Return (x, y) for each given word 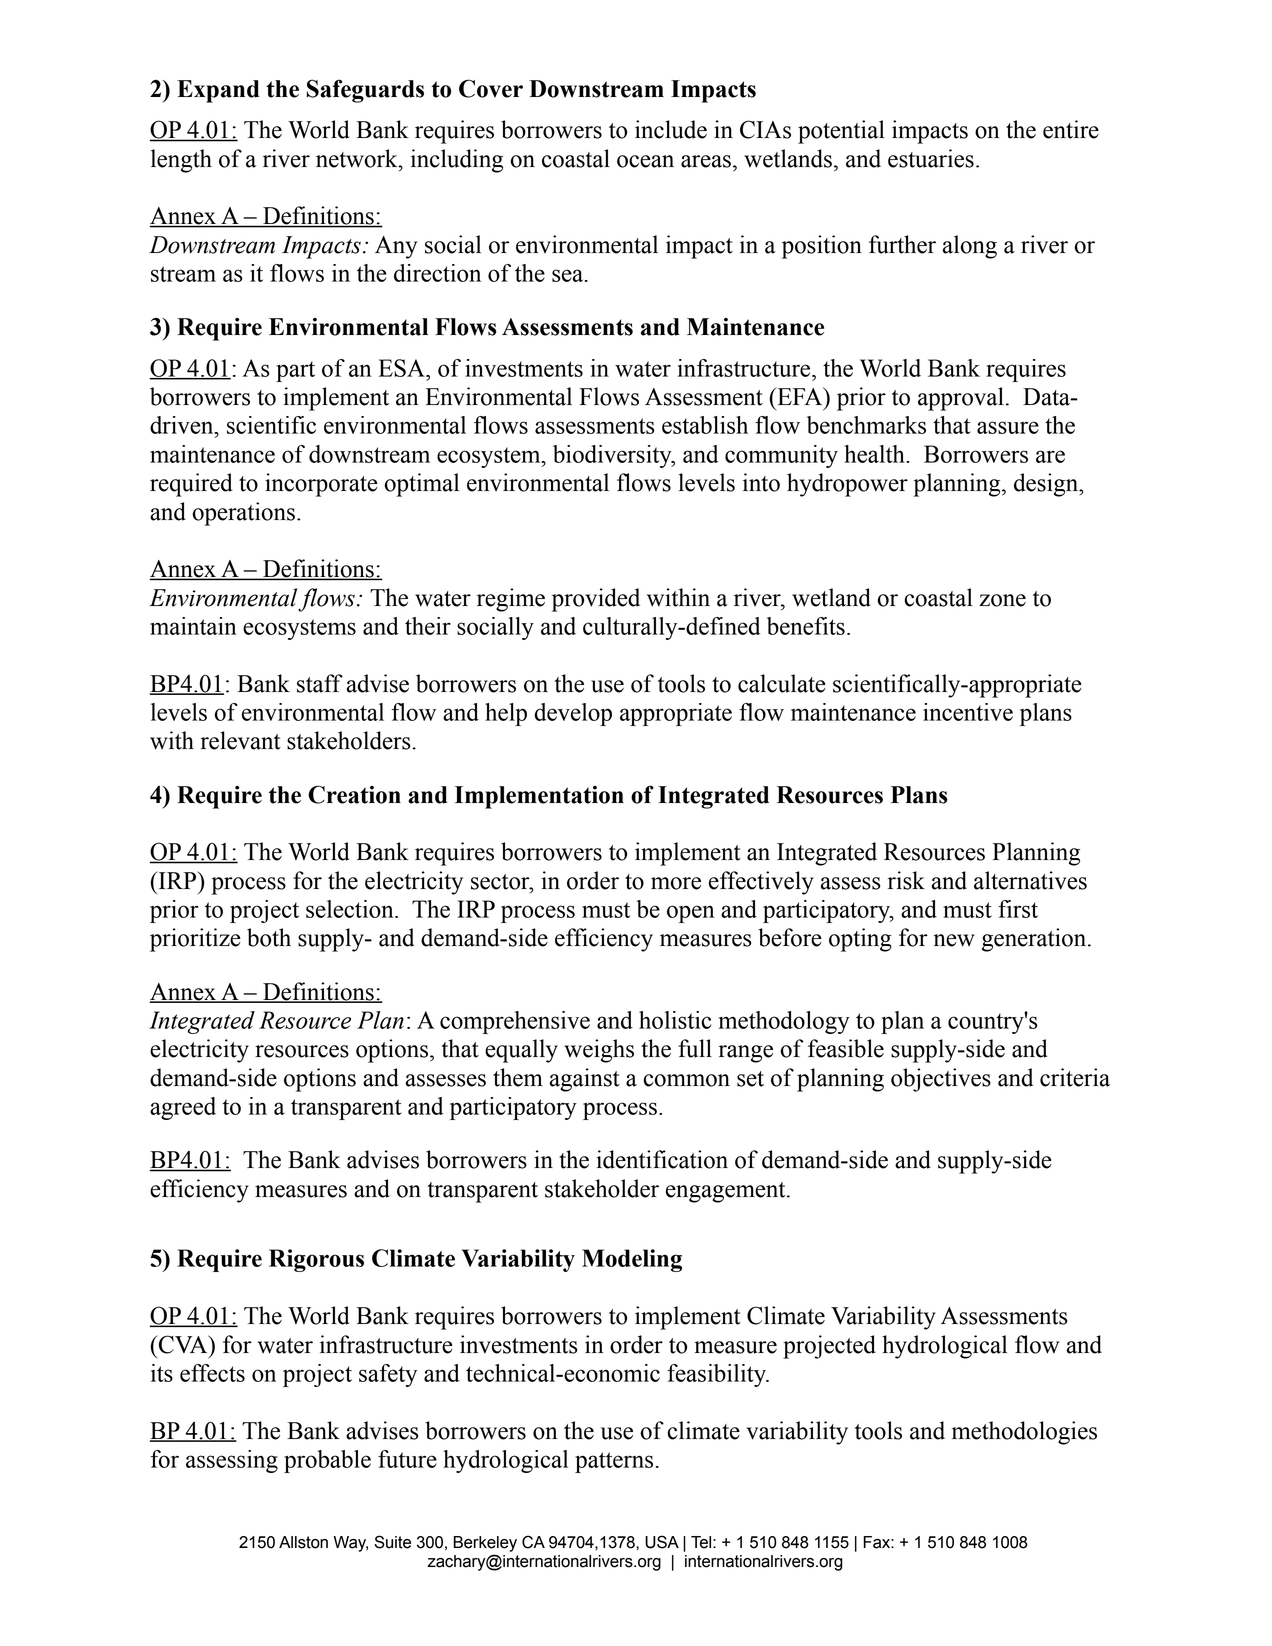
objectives (941, 1080)
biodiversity (613, 456)
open (691, 914)
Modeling (632, 1260)
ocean (645, 161)
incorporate (321, 485)
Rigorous (316, 1260)
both (269, 937)
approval (961, 399)
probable (327, 1461)
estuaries (931, 158)
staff (320, 683)
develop (573, 714)
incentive (968, 712)
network (358, 158)
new (954, 940)
